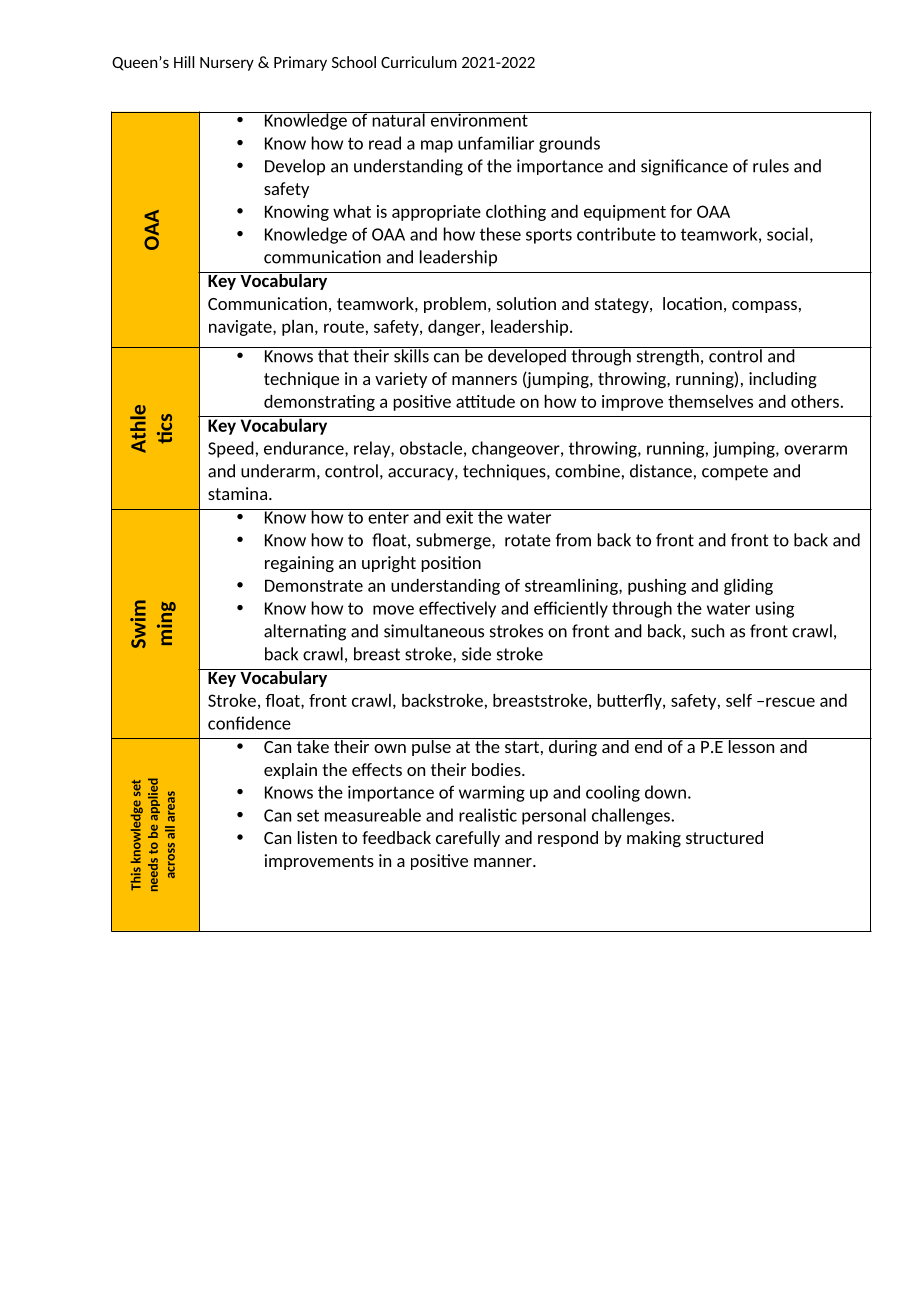 The width and height of the image is (924, 1308). What do you see at coordinates (227, 64) in the image?
I see `Nursery` at bounding box center [227, 64].
